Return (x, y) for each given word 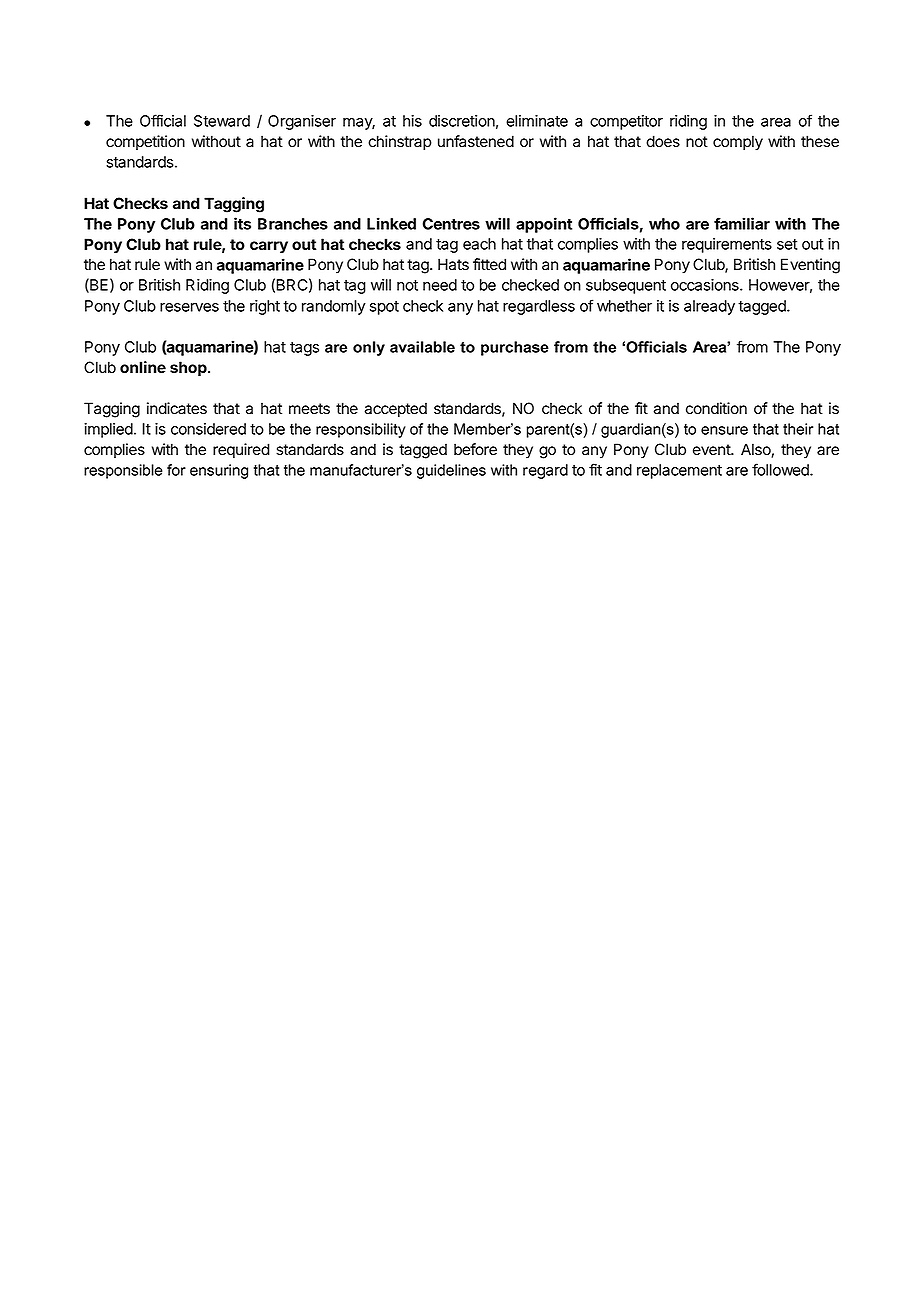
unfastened (476, 141)
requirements (727, 245)
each (479, 244)
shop (189, 369)
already (709, 307)
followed (781, 469)
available (422, 347)
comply (738, 143)
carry (269, 247)
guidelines (451, 471)
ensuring (219, 471)
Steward (222, 121)
